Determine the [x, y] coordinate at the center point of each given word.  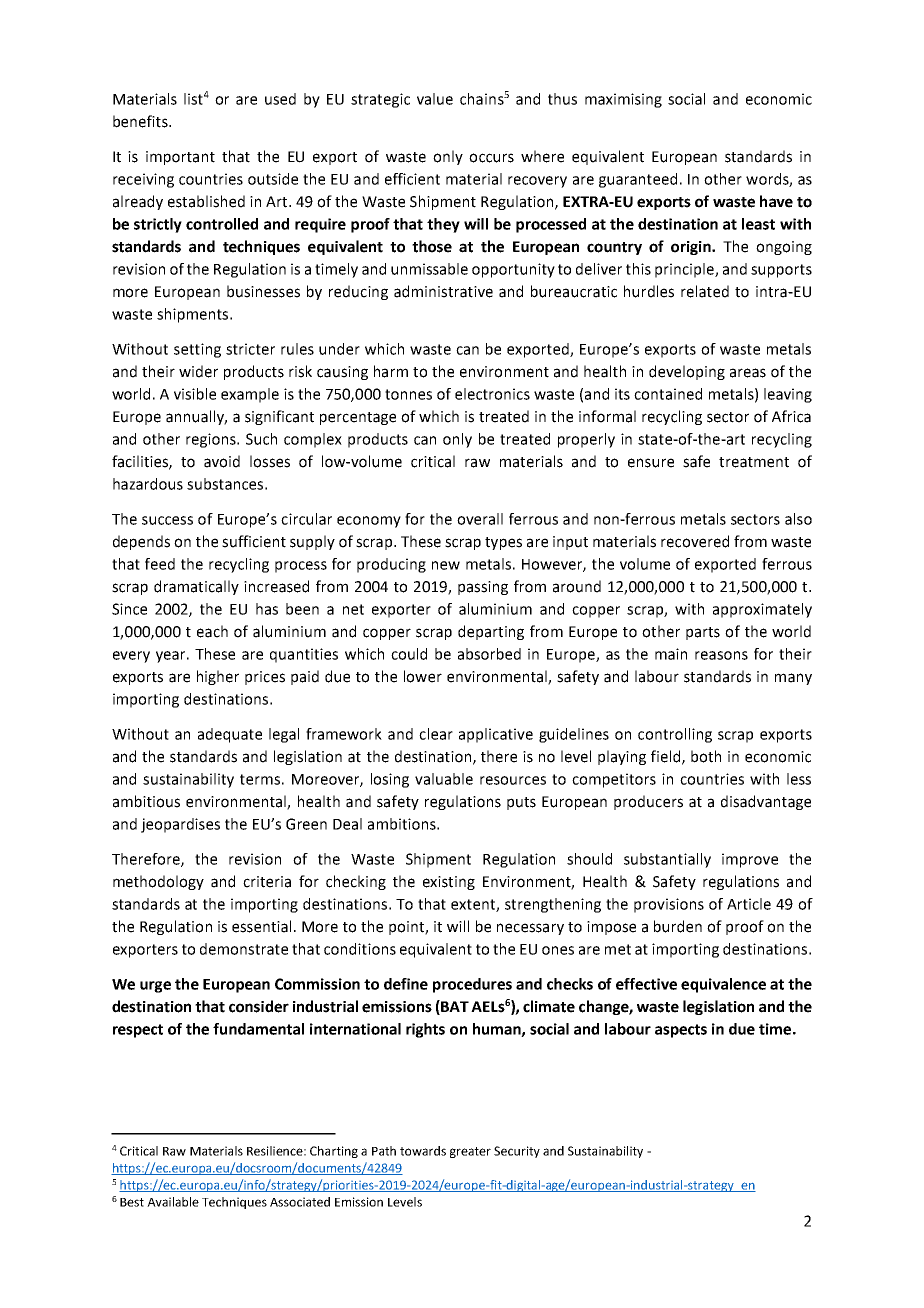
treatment [754, 462]
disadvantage [766, 802]
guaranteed [638, 180]
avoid [222, 461]
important [180, 158]
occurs [491, 158]
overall [480, 519]
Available [173, 1202]
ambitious [146, 801]
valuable [444, 779]
